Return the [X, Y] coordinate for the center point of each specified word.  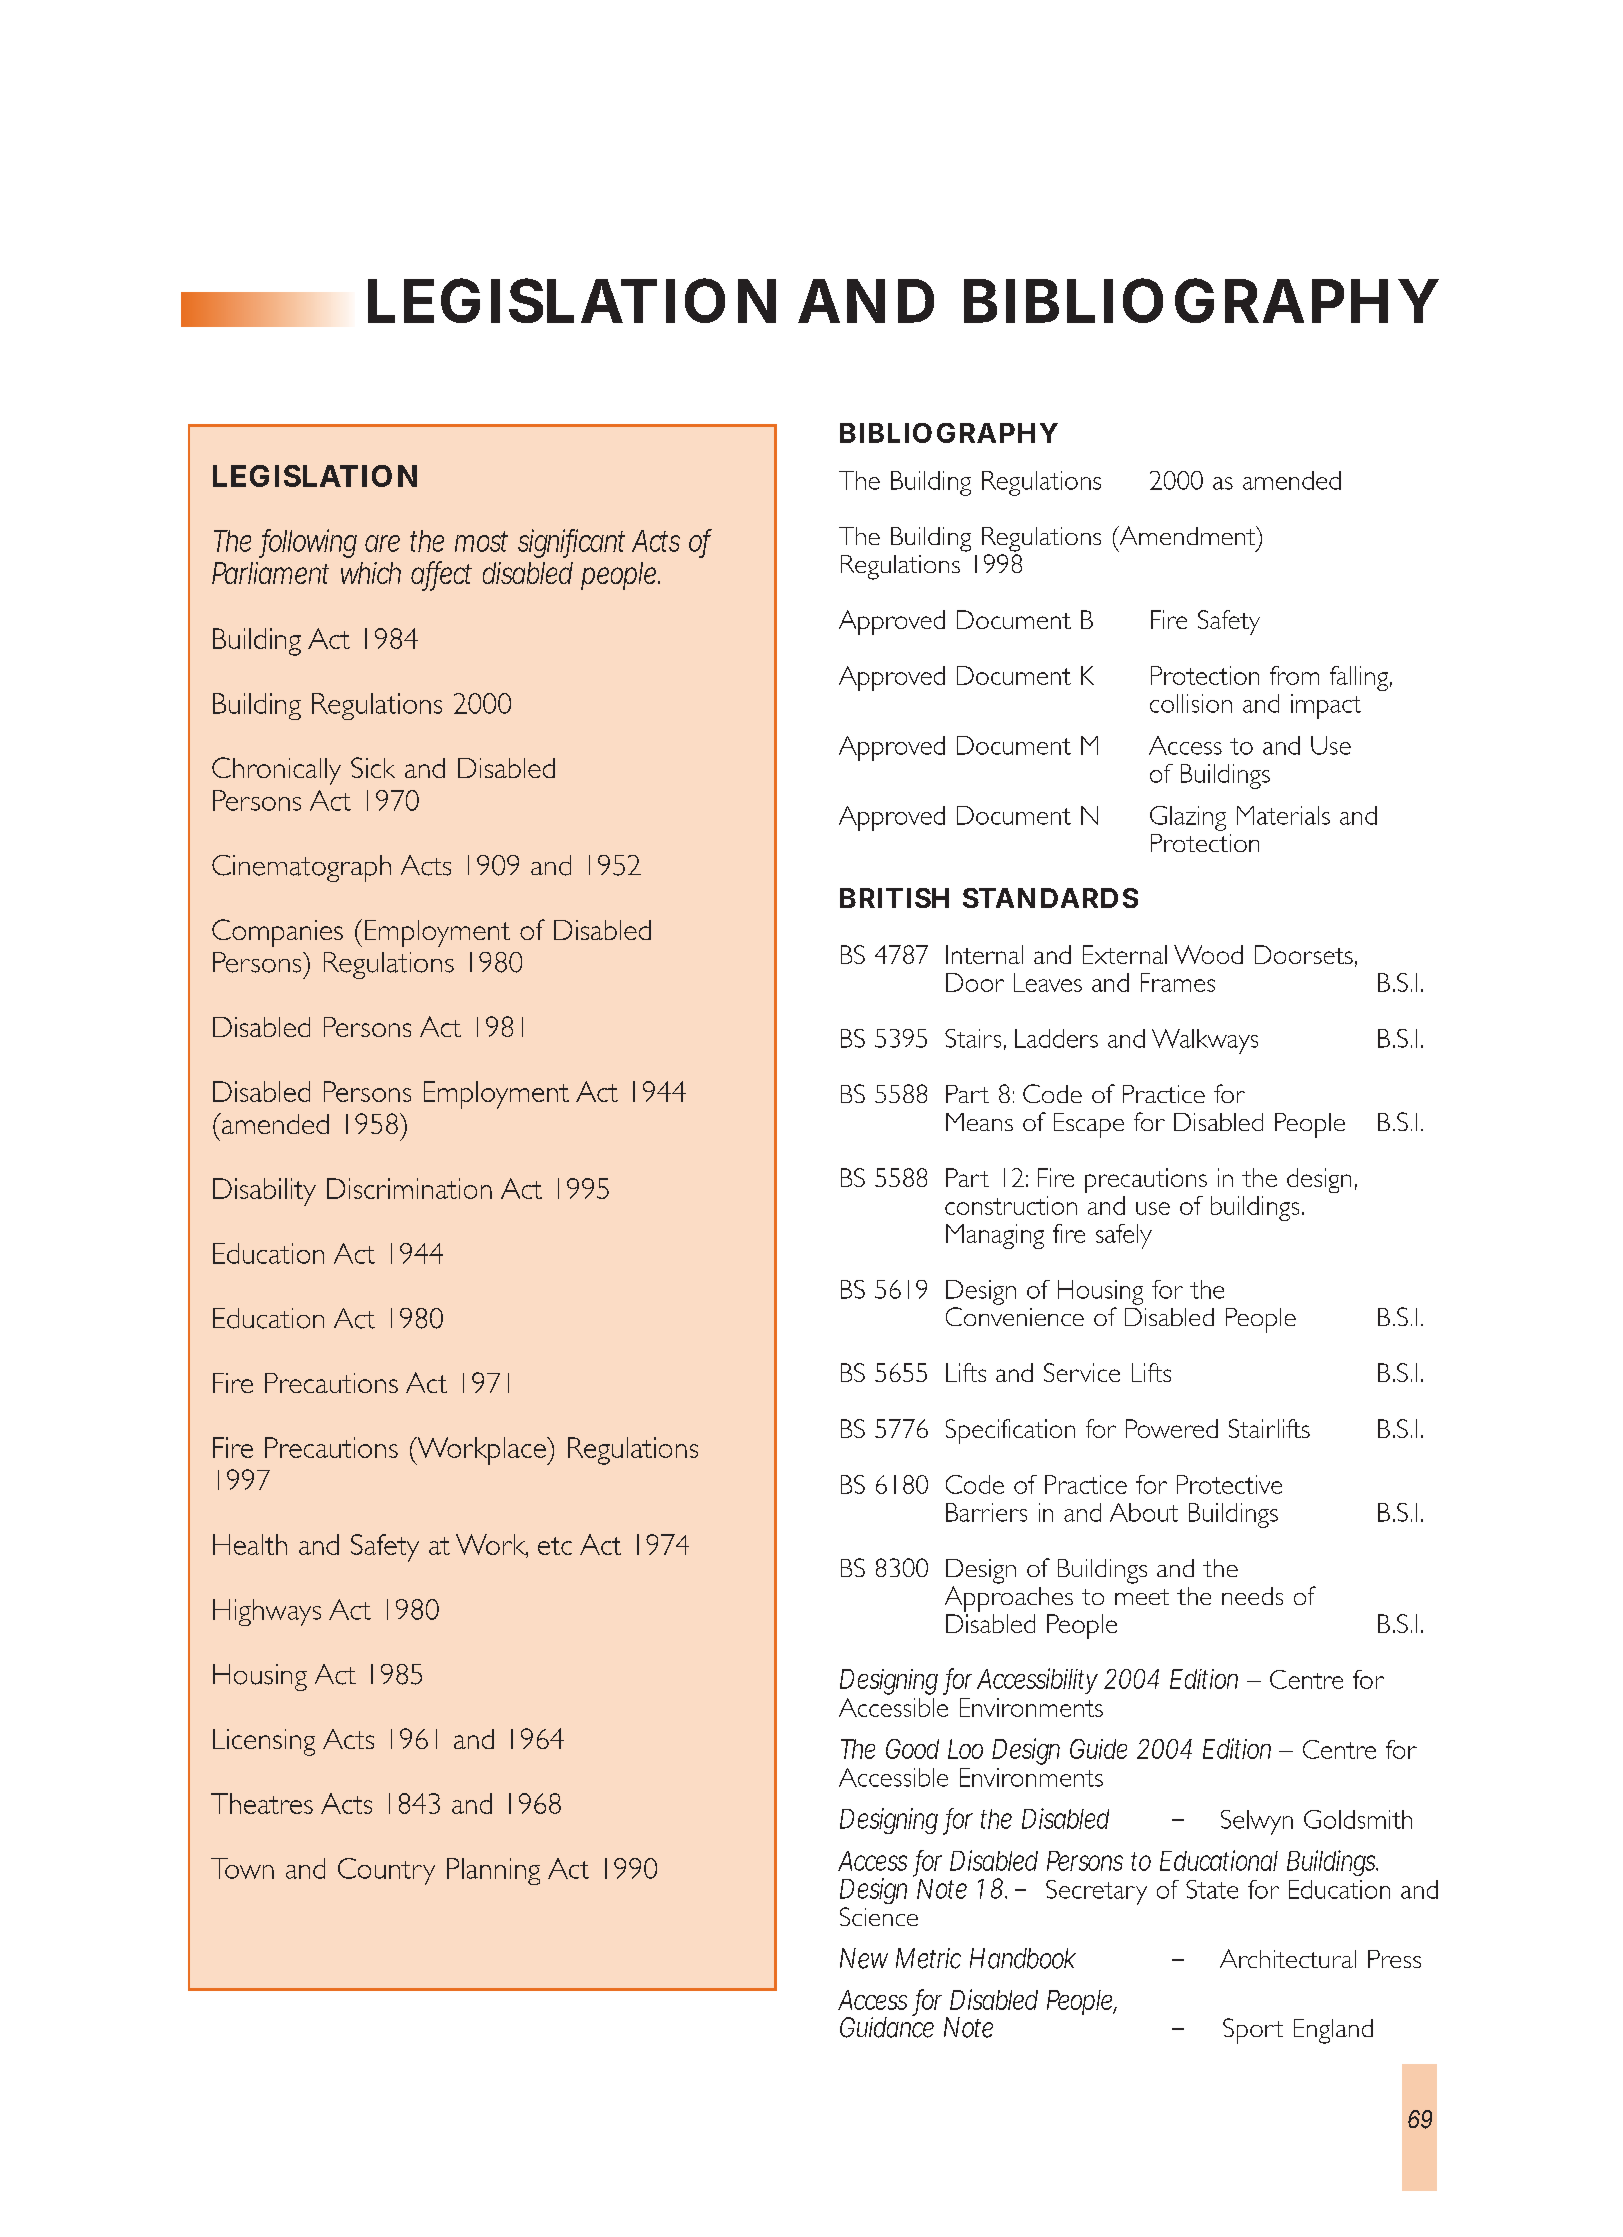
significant [571, 543]
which [371, 573]
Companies [277, 933]
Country [386, 1871]
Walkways [1205, 1041]
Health [250, 1544]
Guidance [887, 2026]
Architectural [1288, 1958]
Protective [1229, 1484]
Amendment [1187, 535]
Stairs [973, 1038]
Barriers [986, 1512]
